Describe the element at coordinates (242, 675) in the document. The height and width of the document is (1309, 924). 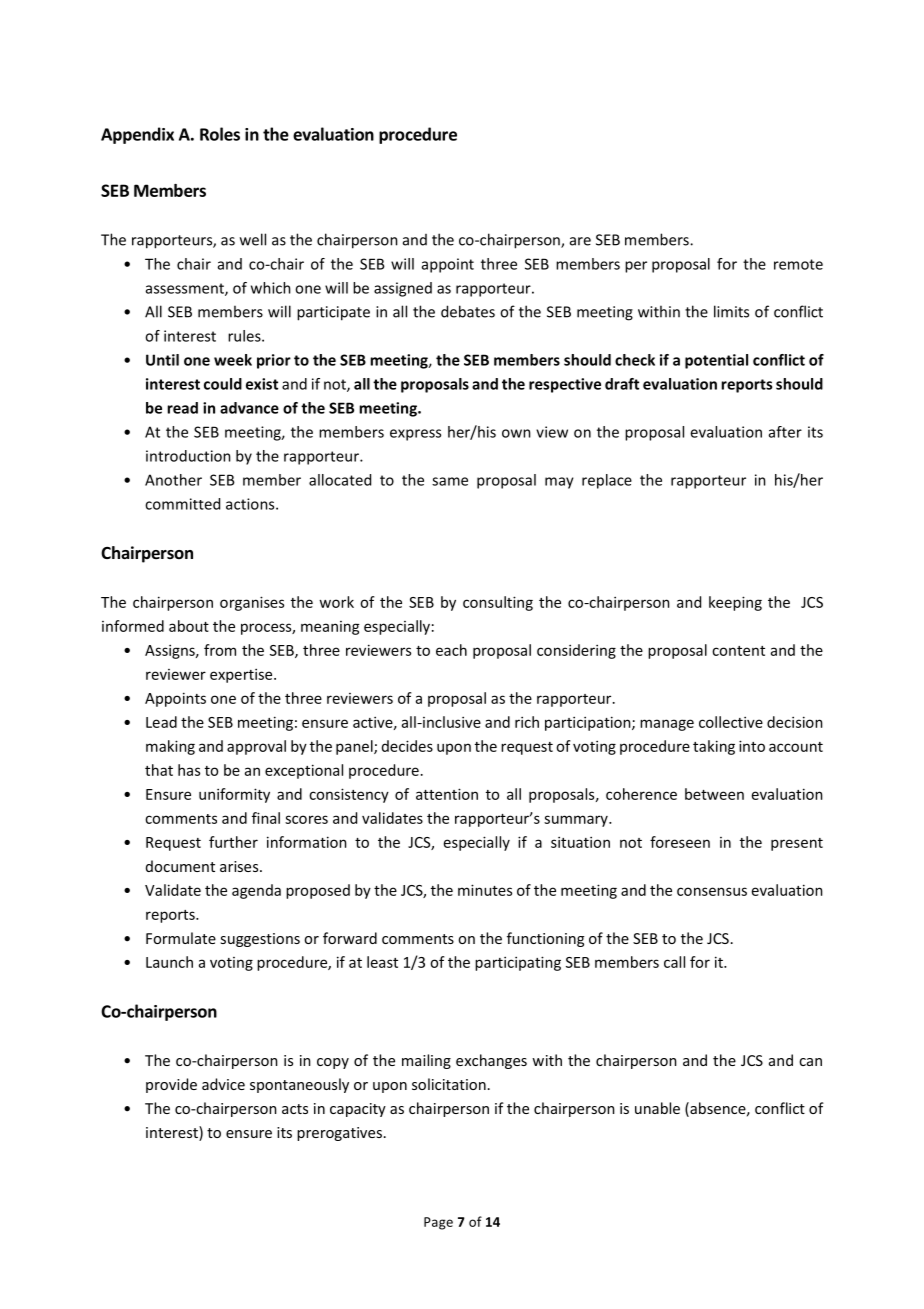
I see `expertise` at that location.
